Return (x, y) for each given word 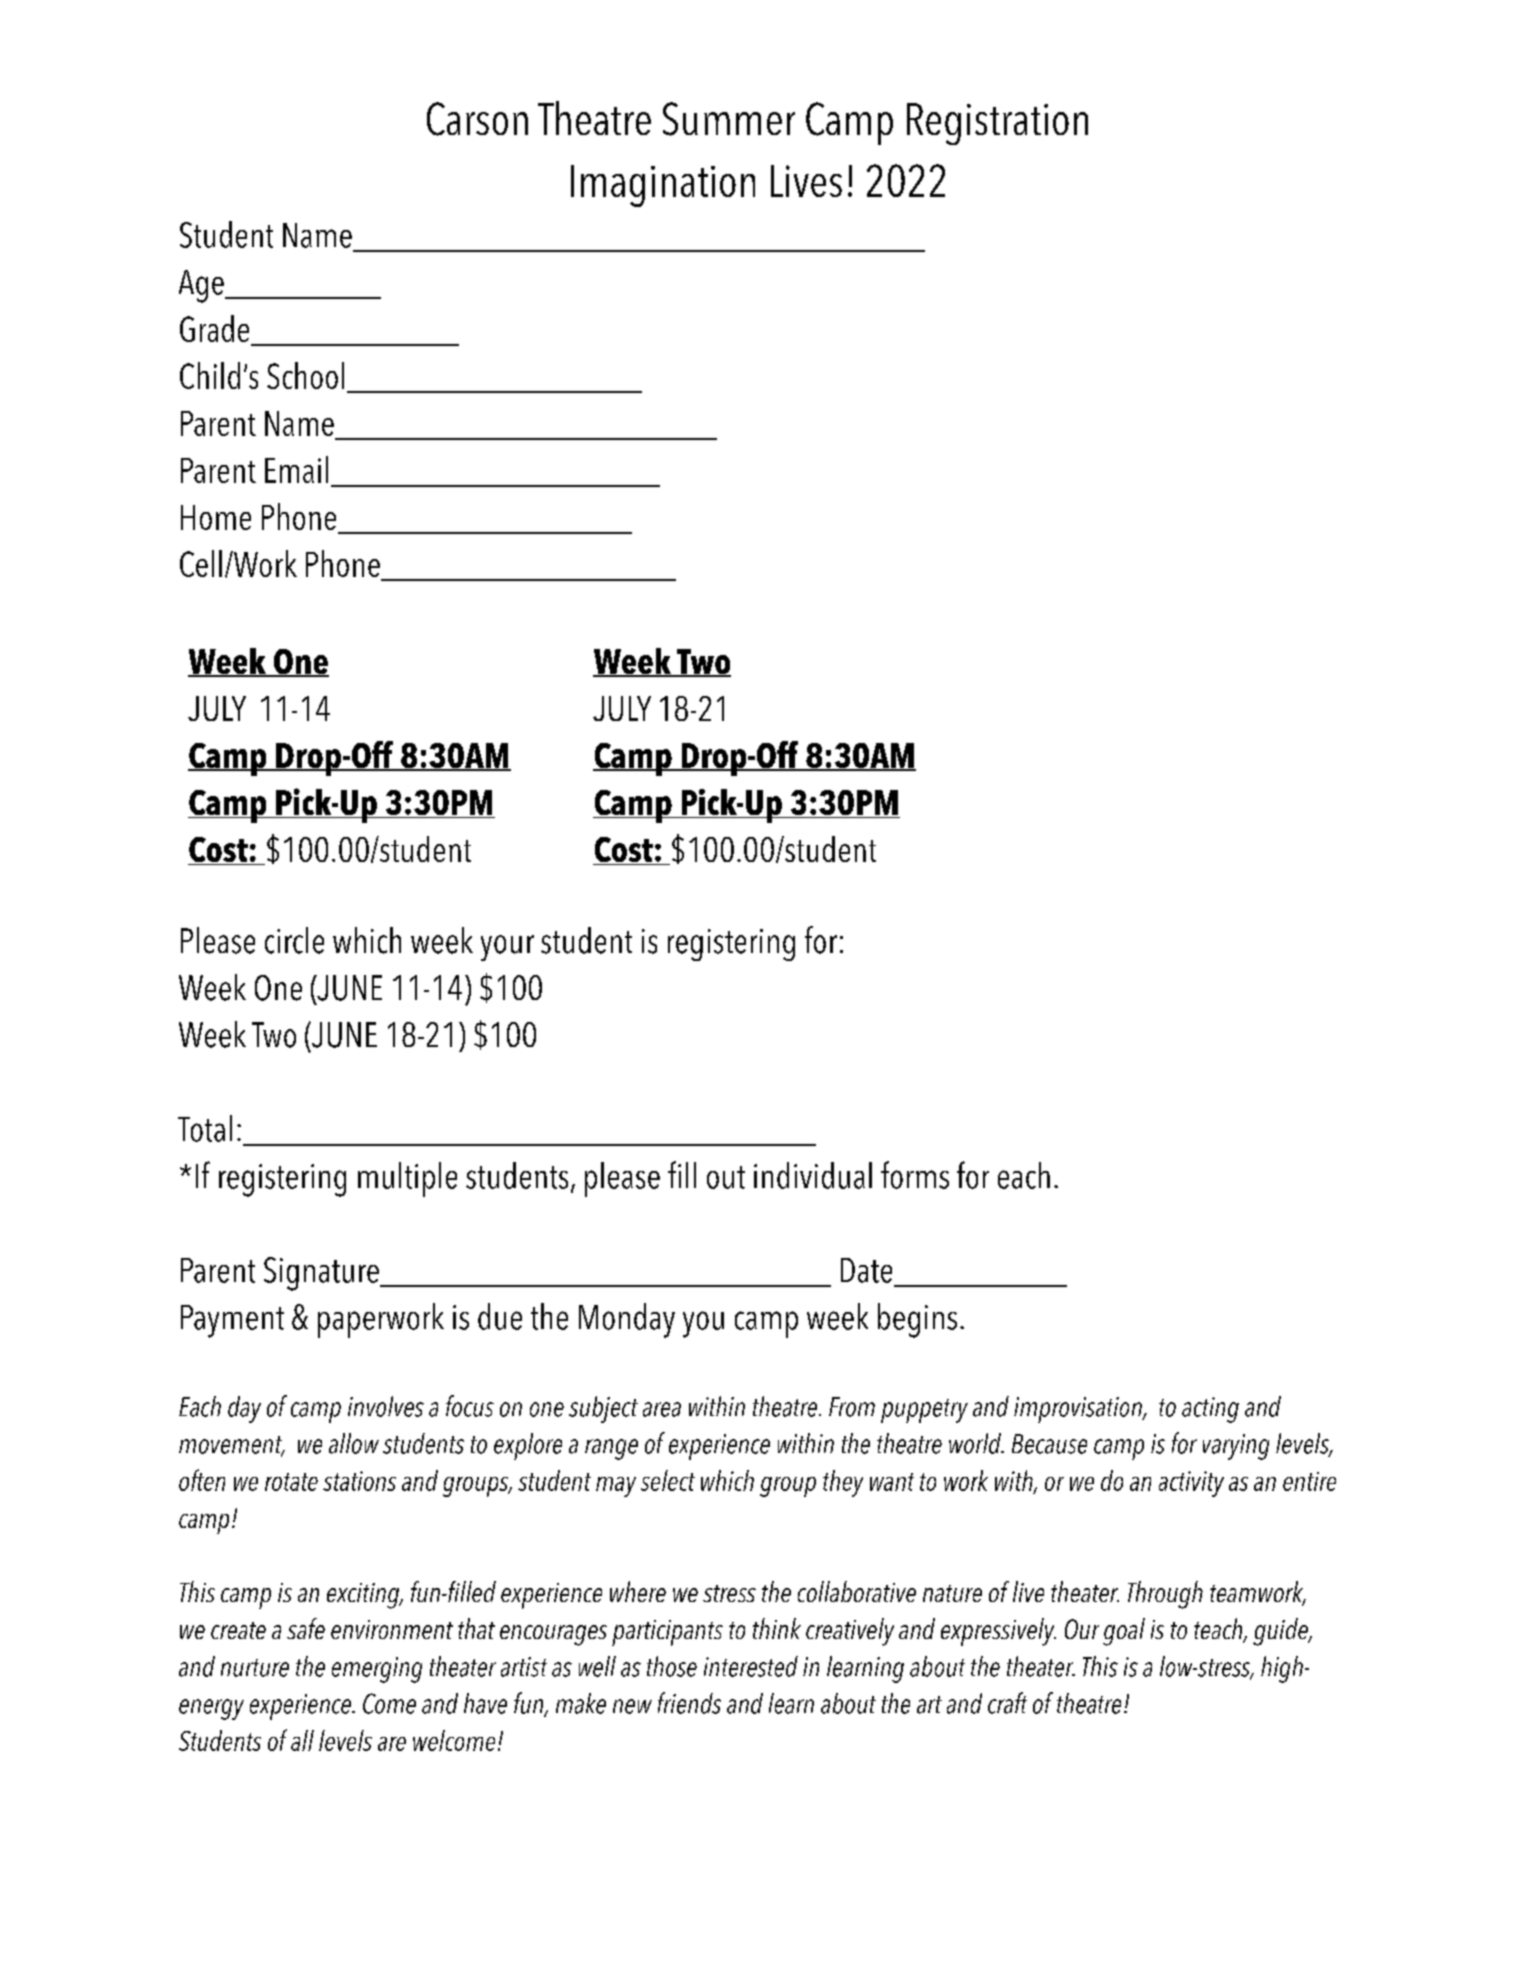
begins (917, 1320)
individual (813, 1175)
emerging (377, 1670)
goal (1124, 1632)
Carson (477, 119)
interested (751, 1666)
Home (216, 517)
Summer (729, 119)
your (507, 948)
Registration (997, 124)
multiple (407, 1179)
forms (915, 1175)
